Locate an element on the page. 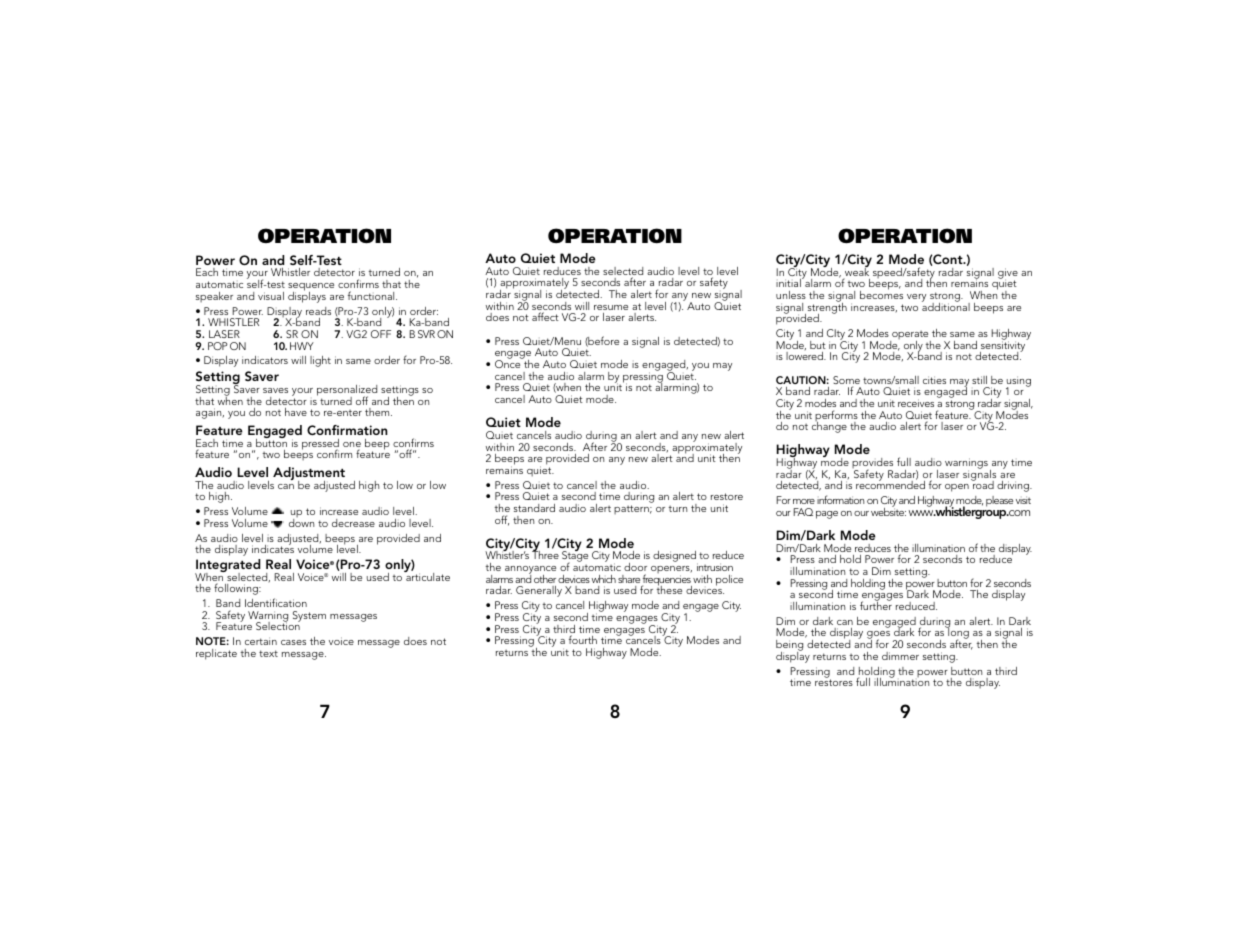  very is located at coordinates (916, 298).
